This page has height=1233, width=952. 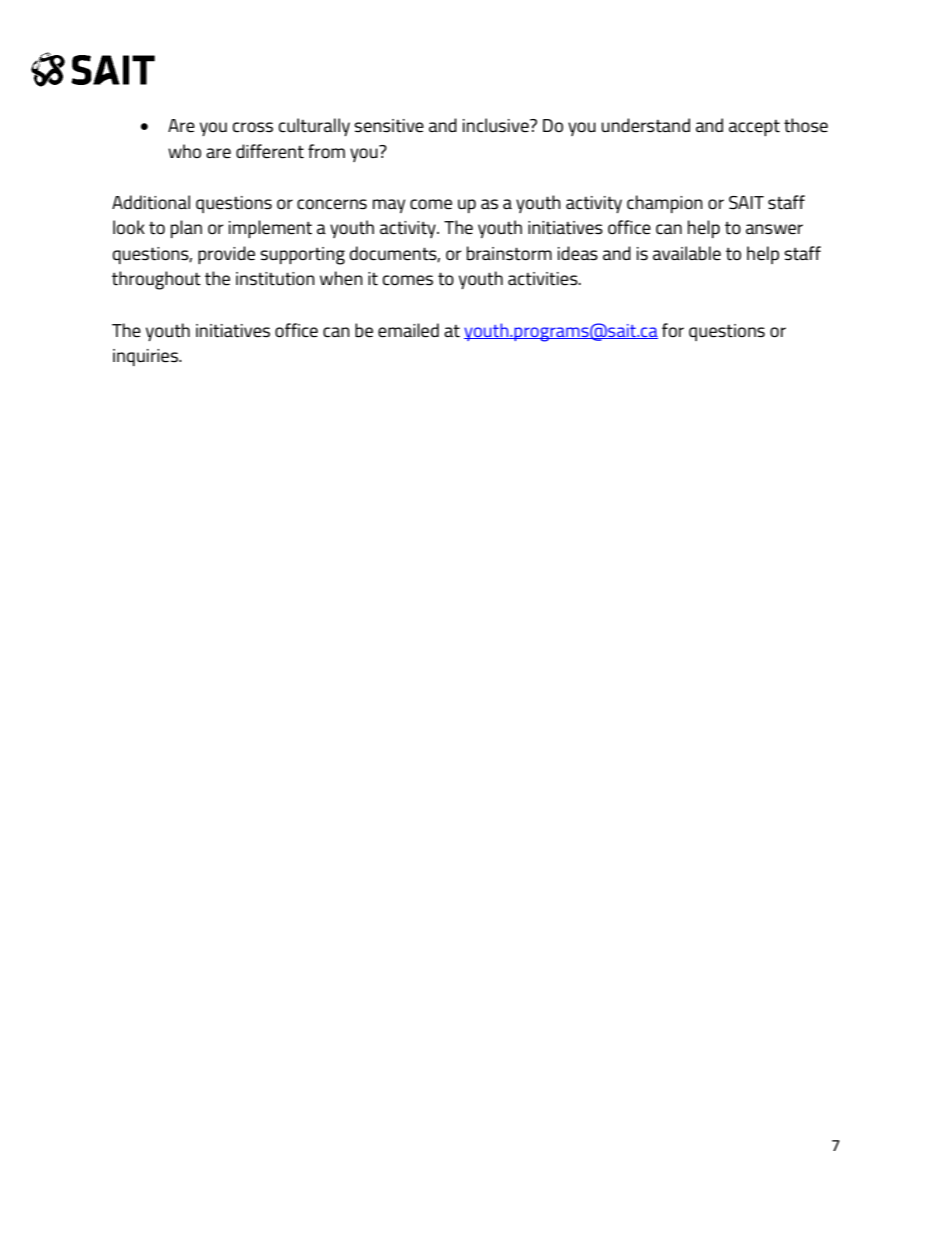 What do you see at coordinates (156, 280) in the page?
I see `throughout` at bounding box center [156, 280].
